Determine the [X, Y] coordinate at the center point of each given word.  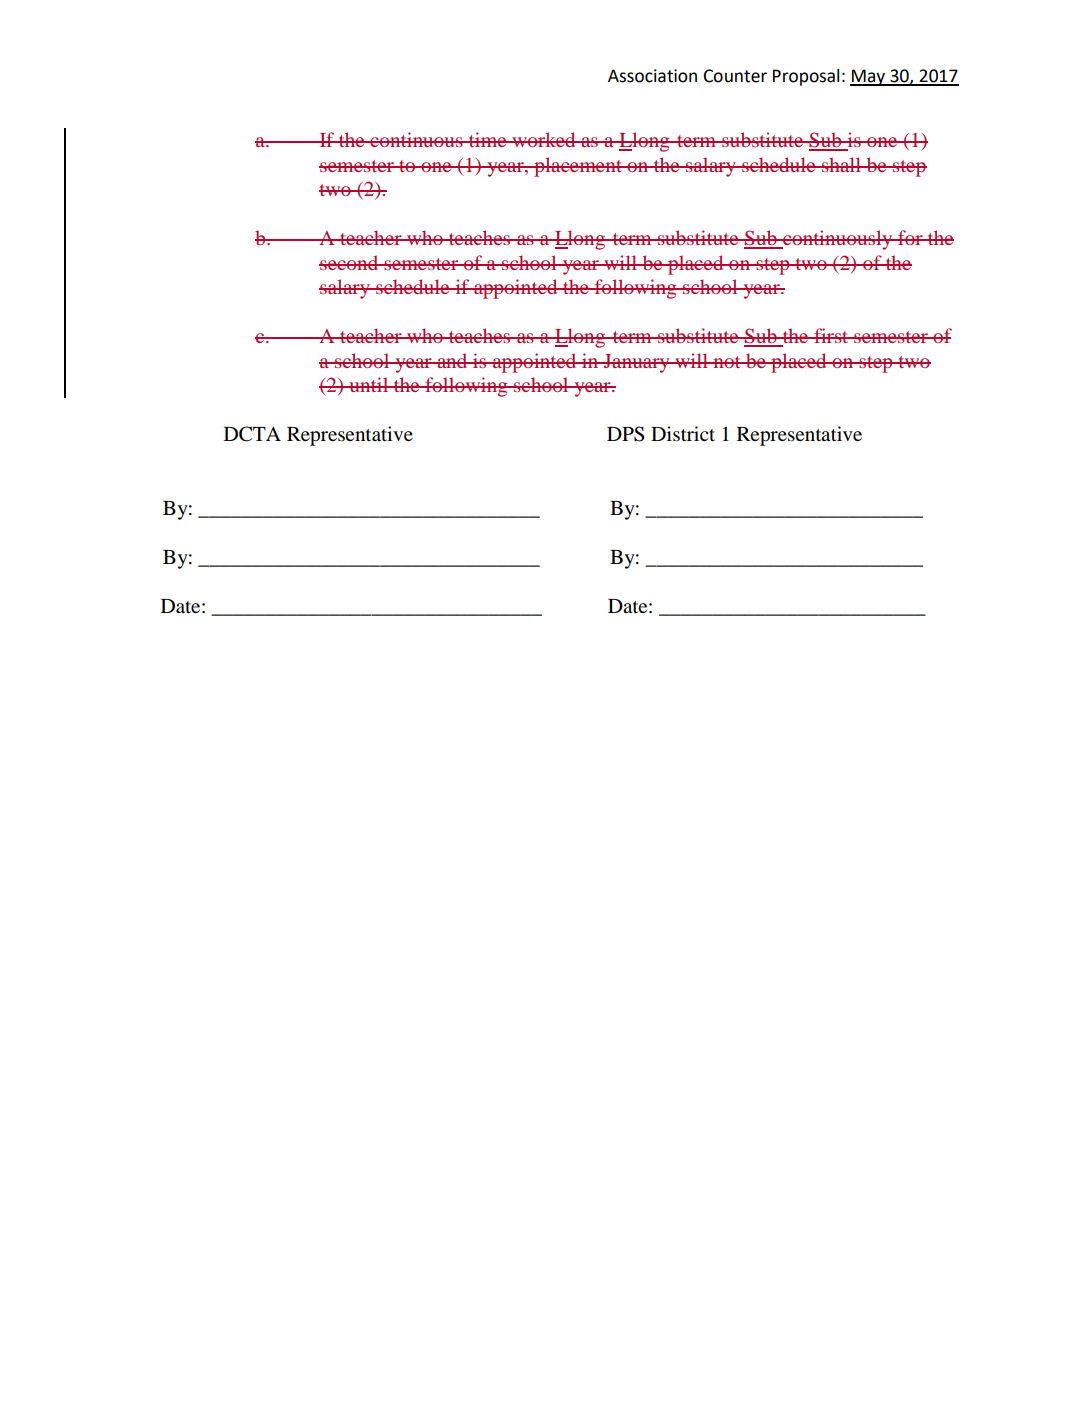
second [350, 262]
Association [652, 76]
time [488, 139]
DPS [626, 434]
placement [578, 167]
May [869, 77]
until [369, 384]
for [910, 237]
